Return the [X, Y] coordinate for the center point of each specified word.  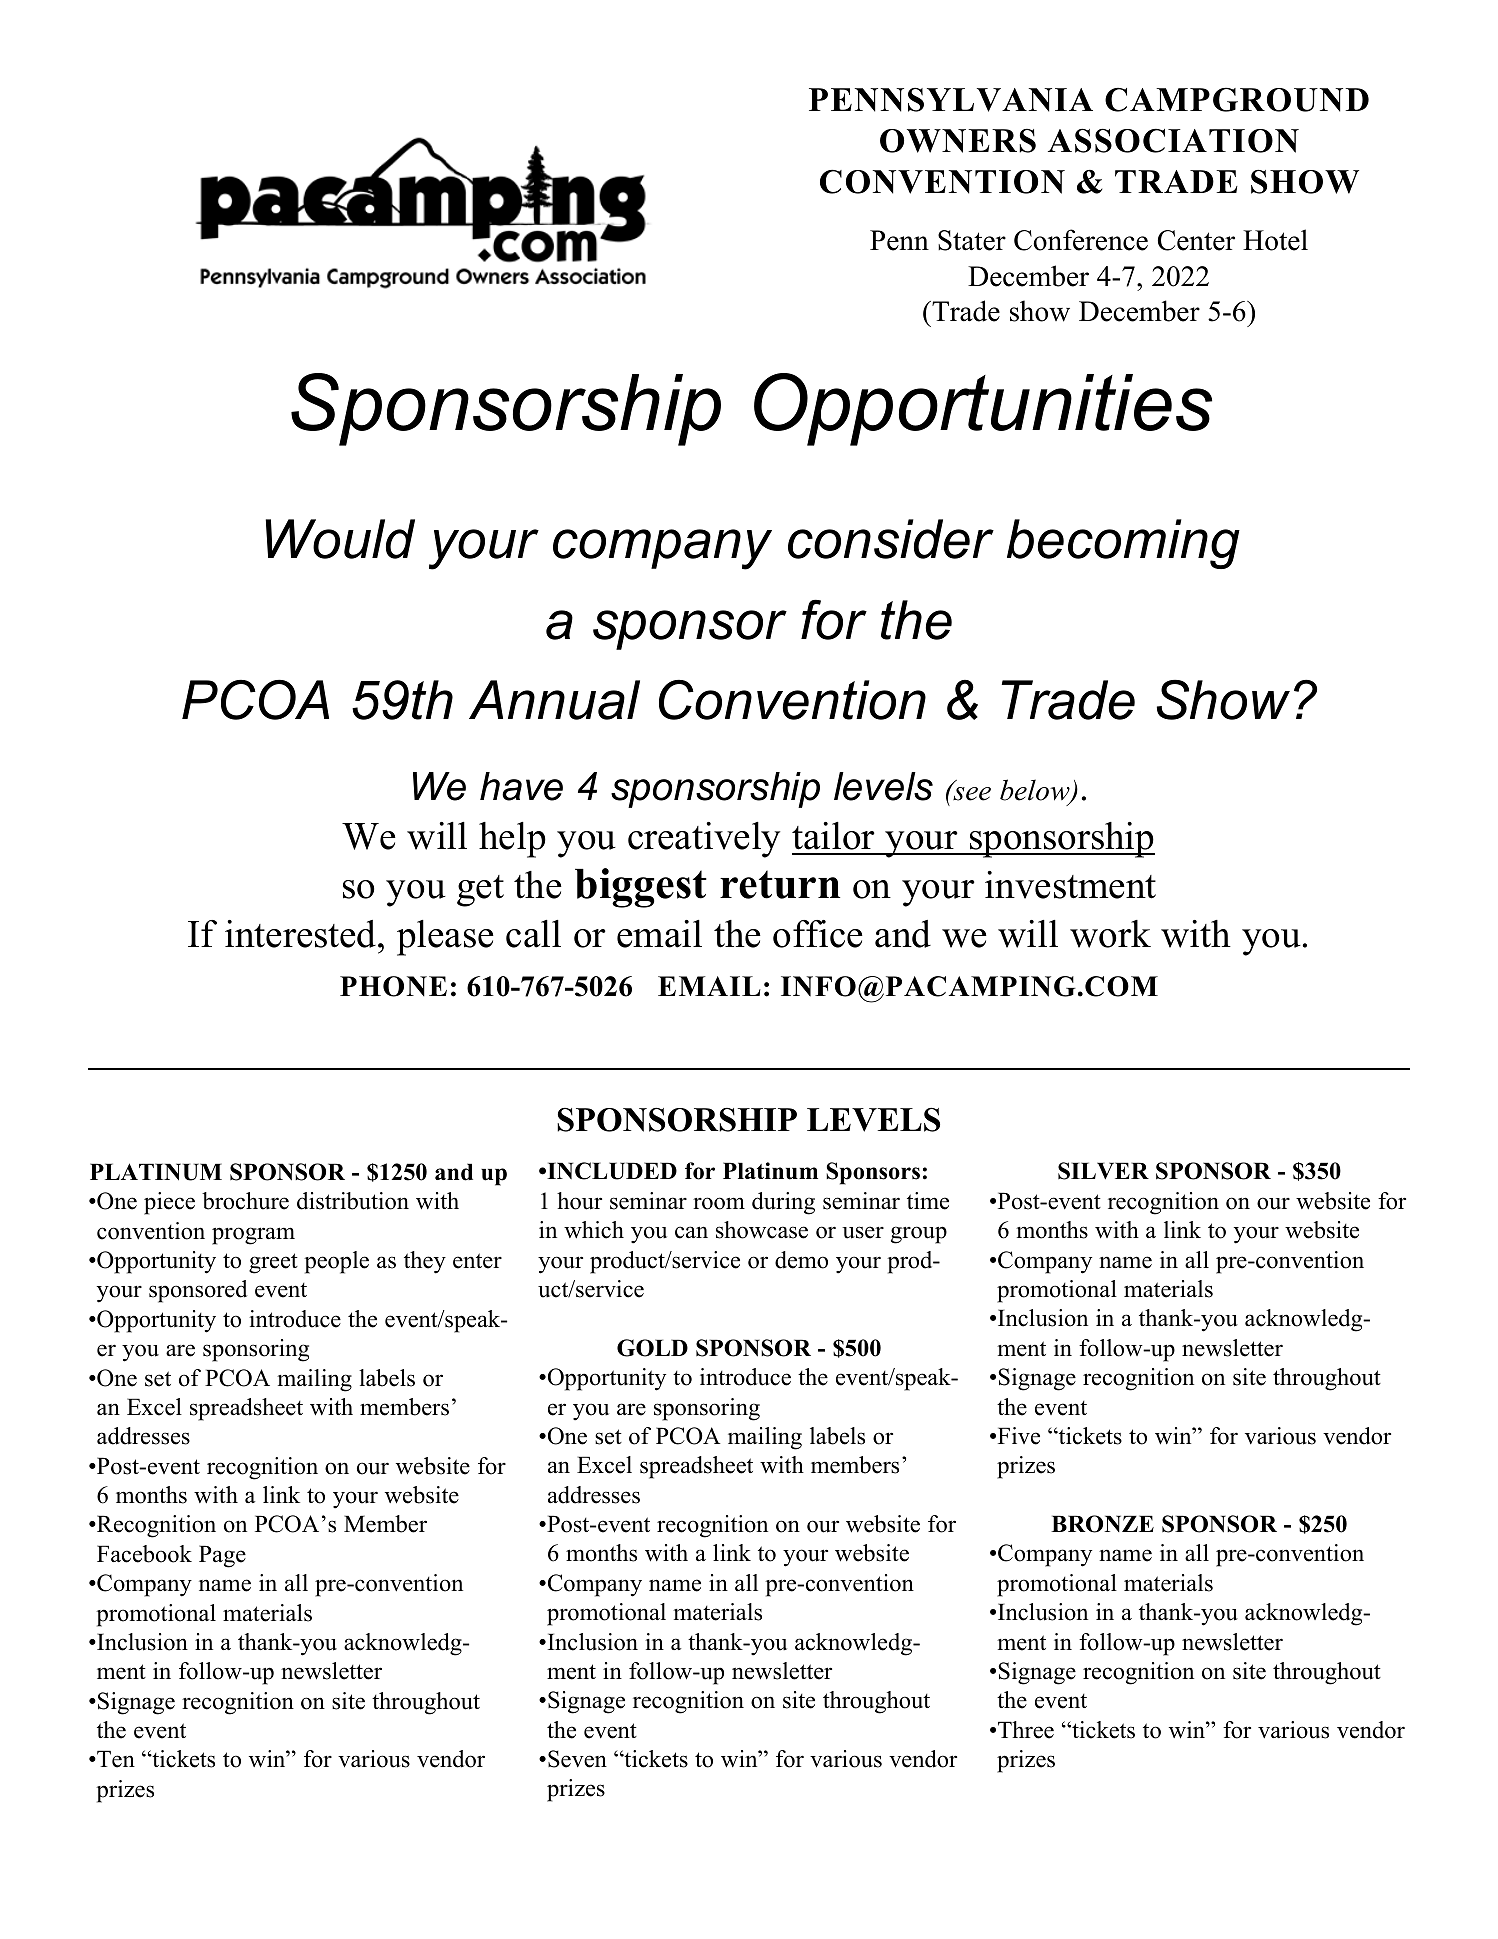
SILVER [1103, 1171]
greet [273, 1263]
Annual [554, 700]
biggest [641, 888]
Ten [115, 1759]
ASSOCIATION [1173, 140]
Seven [577, 1759]
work [1110, 934]
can [691, 1232]
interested [302, 934]
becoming [1123, 544]
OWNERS [958, 141]
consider [891, 539]
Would [340, 539]
